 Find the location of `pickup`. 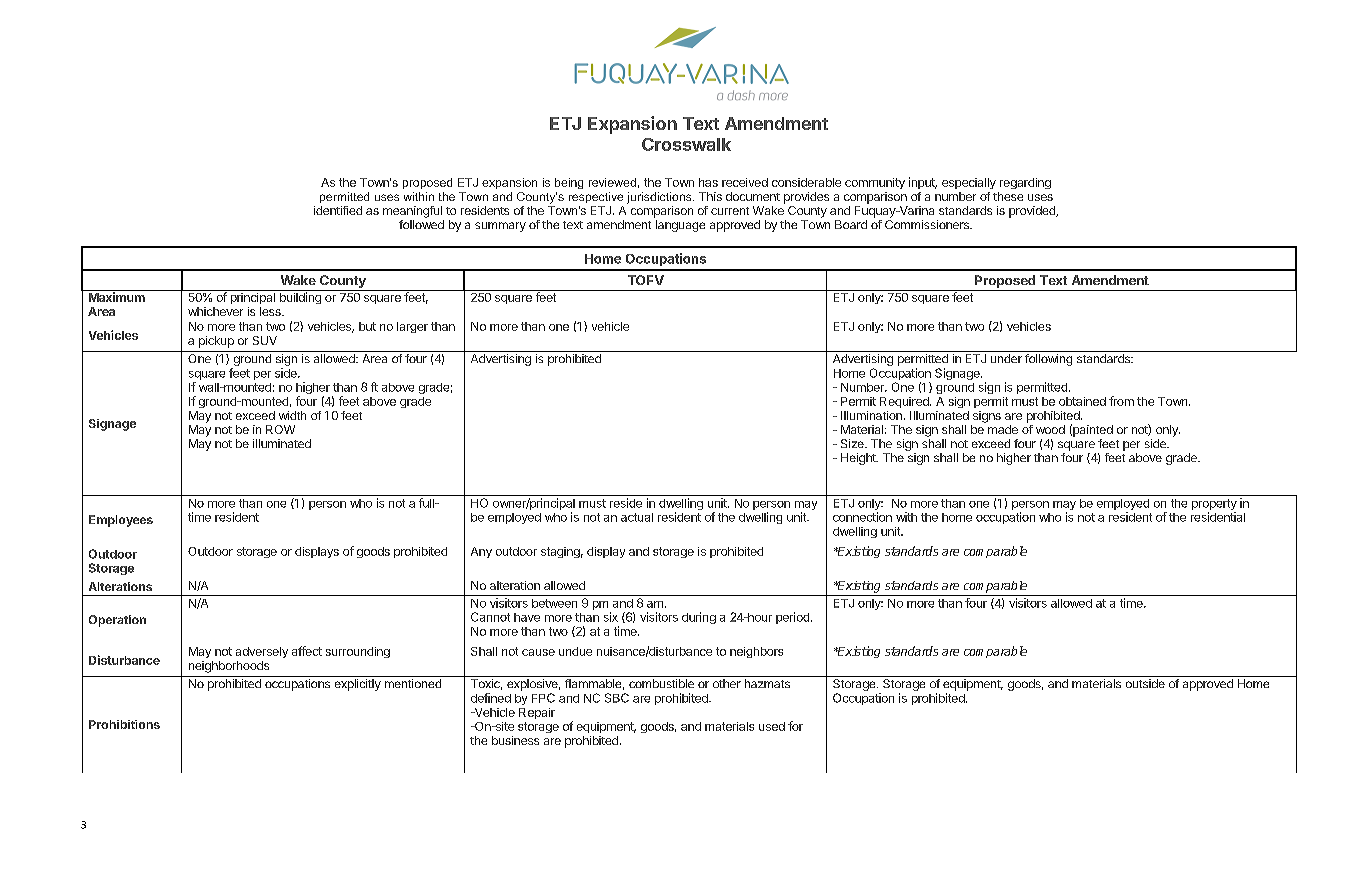

pickup is located at coordinates (216, 342).
